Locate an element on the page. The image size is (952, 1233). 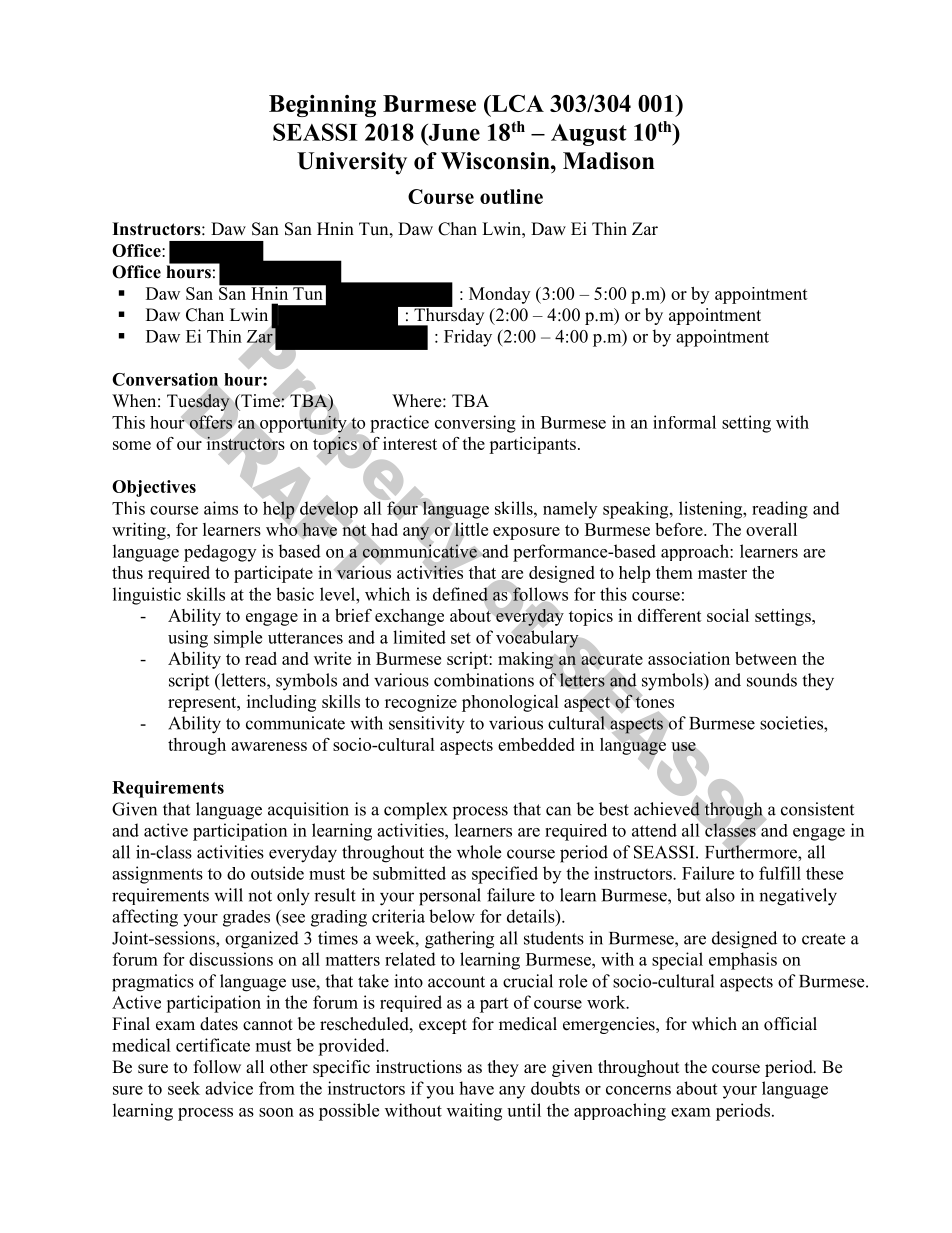
limited is located at coordinates (419, 637).
